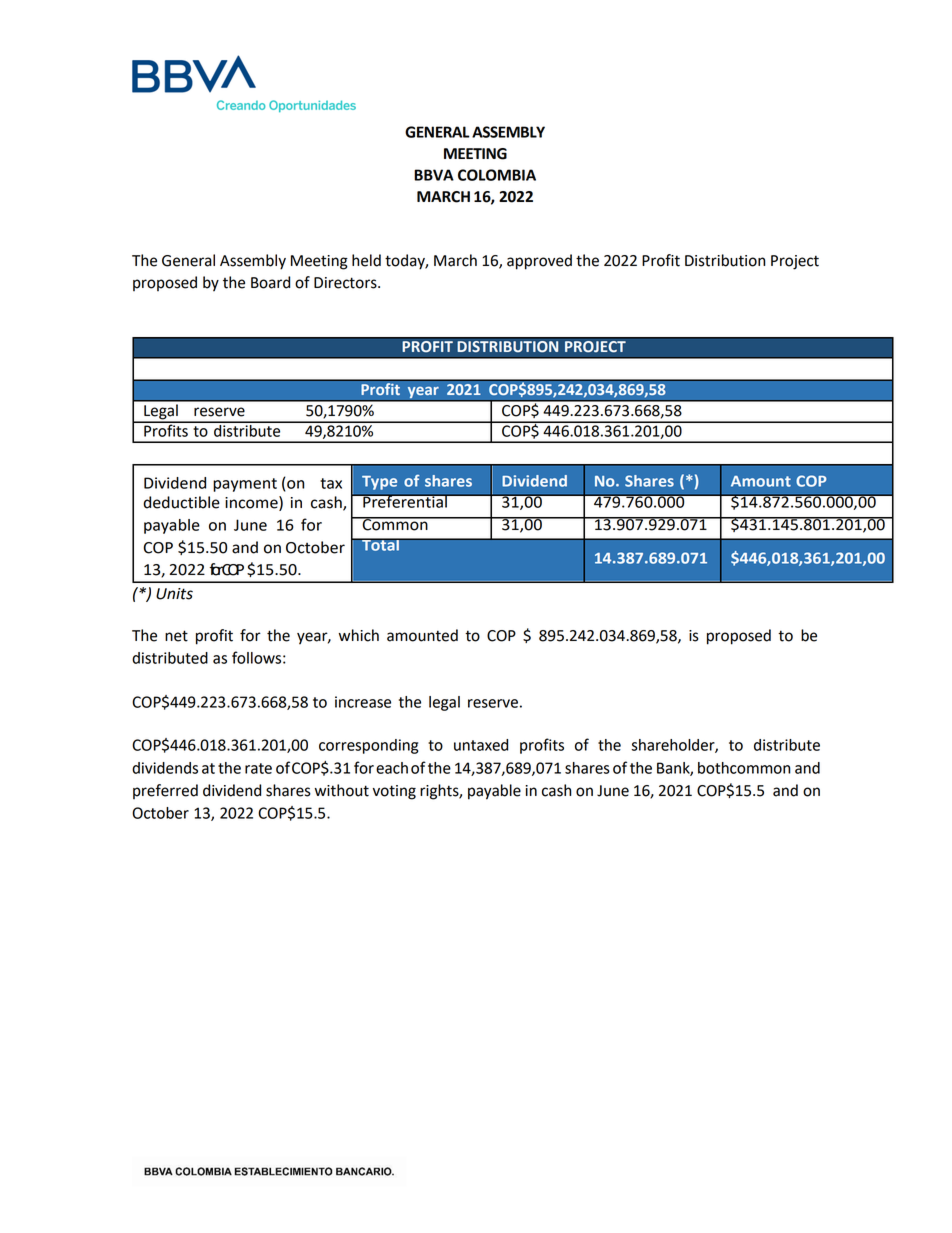 Image resolution: width=952 pixels, height=1233 pixels. Describe the element at coordinates (359, 635) in the screenshot. I see `which` at that location.
